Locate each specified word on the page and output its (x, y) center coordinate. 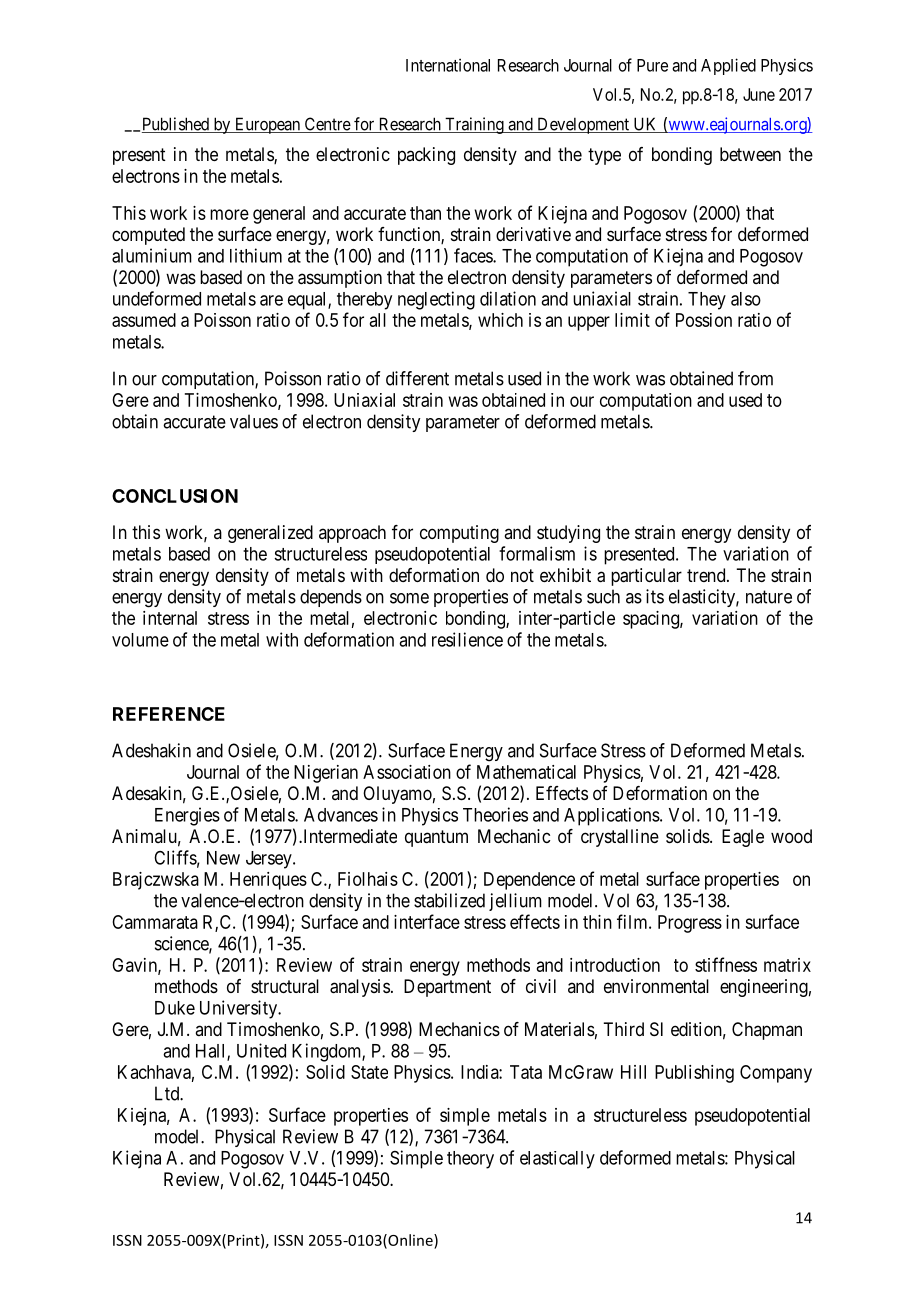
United (261, 1050)
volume (140, 640)
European (267, 125)
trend (707, 575)
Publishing (694, 1074)
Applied (728, 66)
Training (474, 125)
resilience (467, 639)
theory (470, 1160)
